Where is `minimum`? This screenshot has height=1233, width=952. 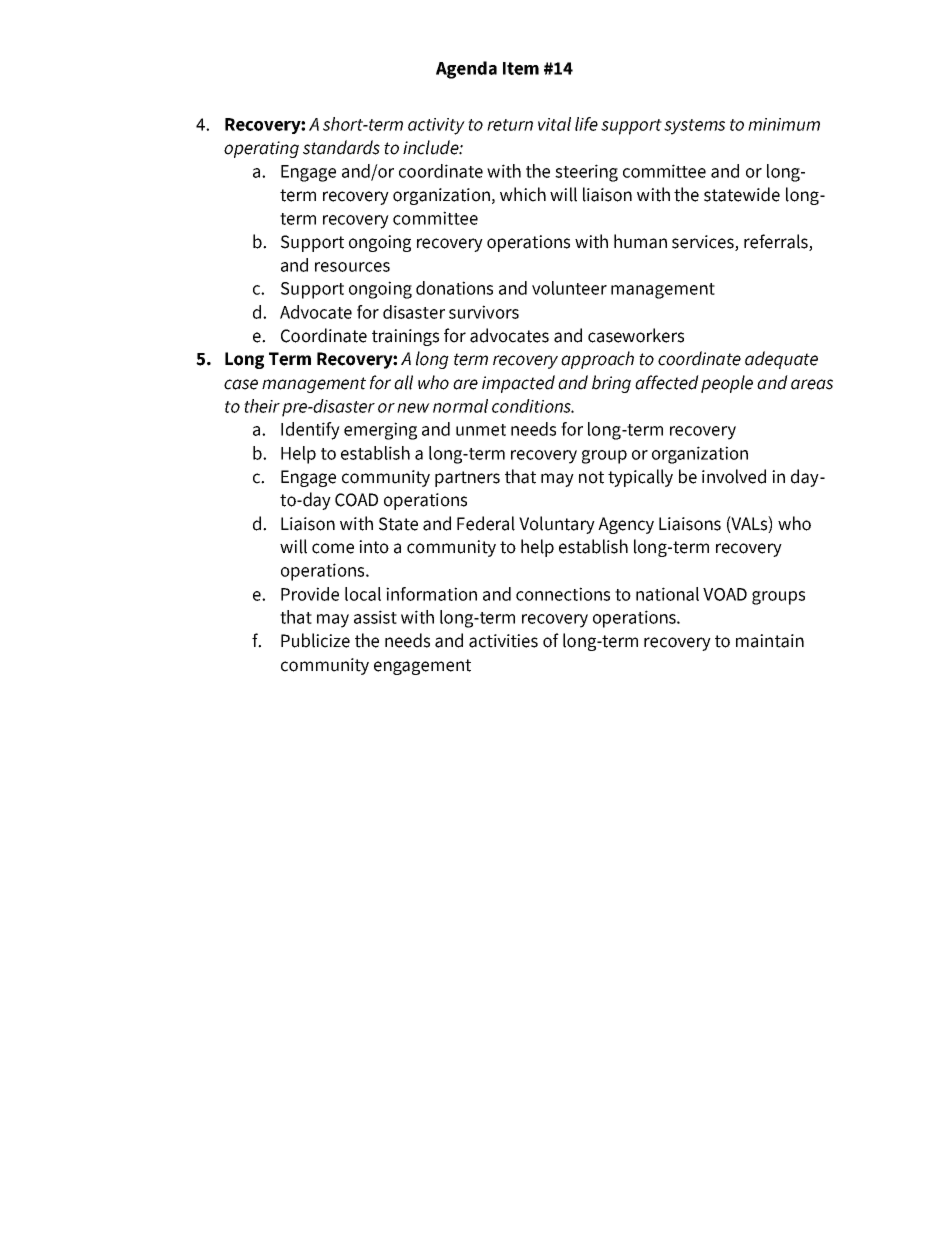
minimum is located at coordinates (784, 124).
